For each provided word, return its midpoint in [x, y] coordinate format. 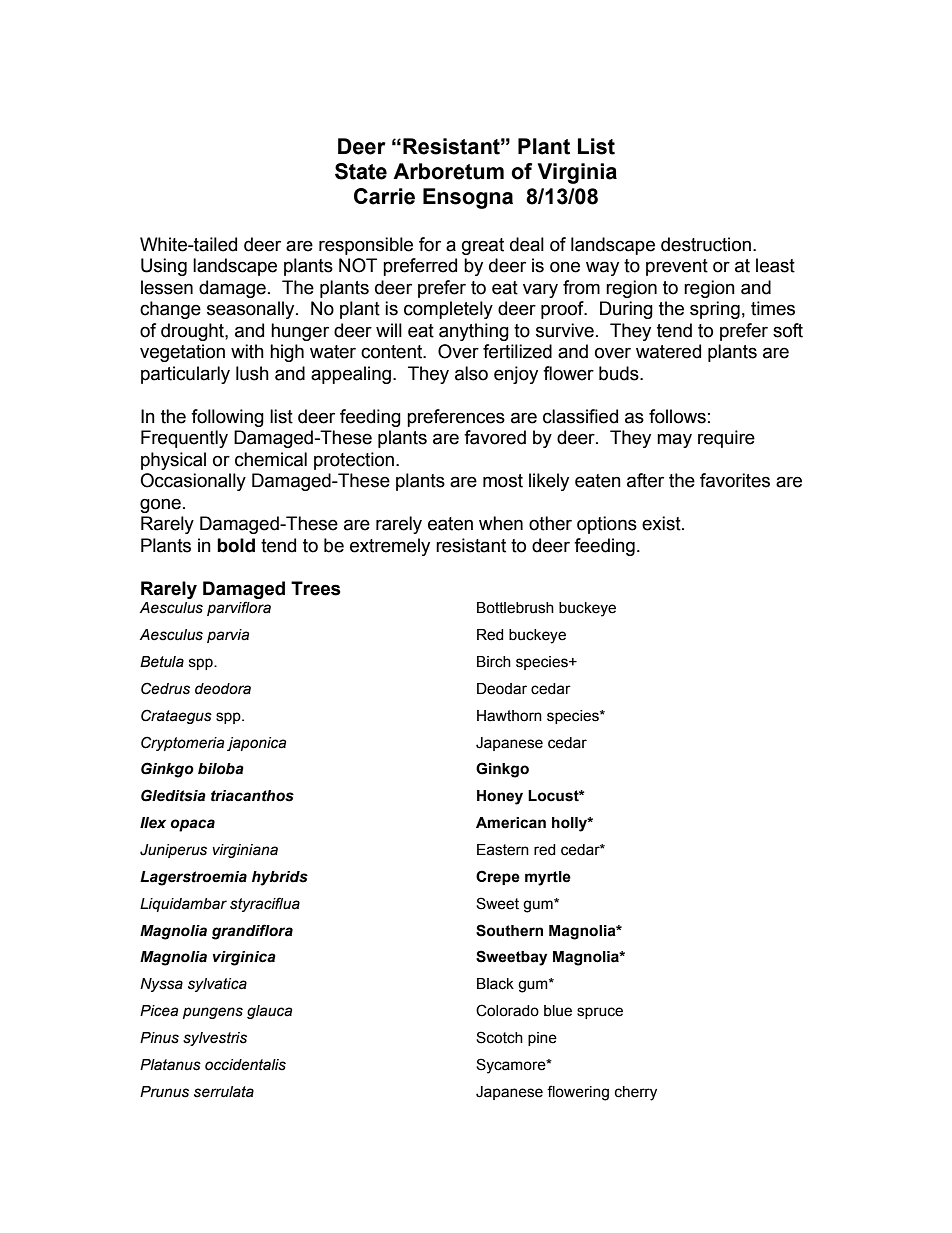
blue [558, 1011]
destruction [706, 244]
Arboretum [448, 171]
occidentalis [245, 1065]
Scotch [499, 1037]
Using [164, 267]
